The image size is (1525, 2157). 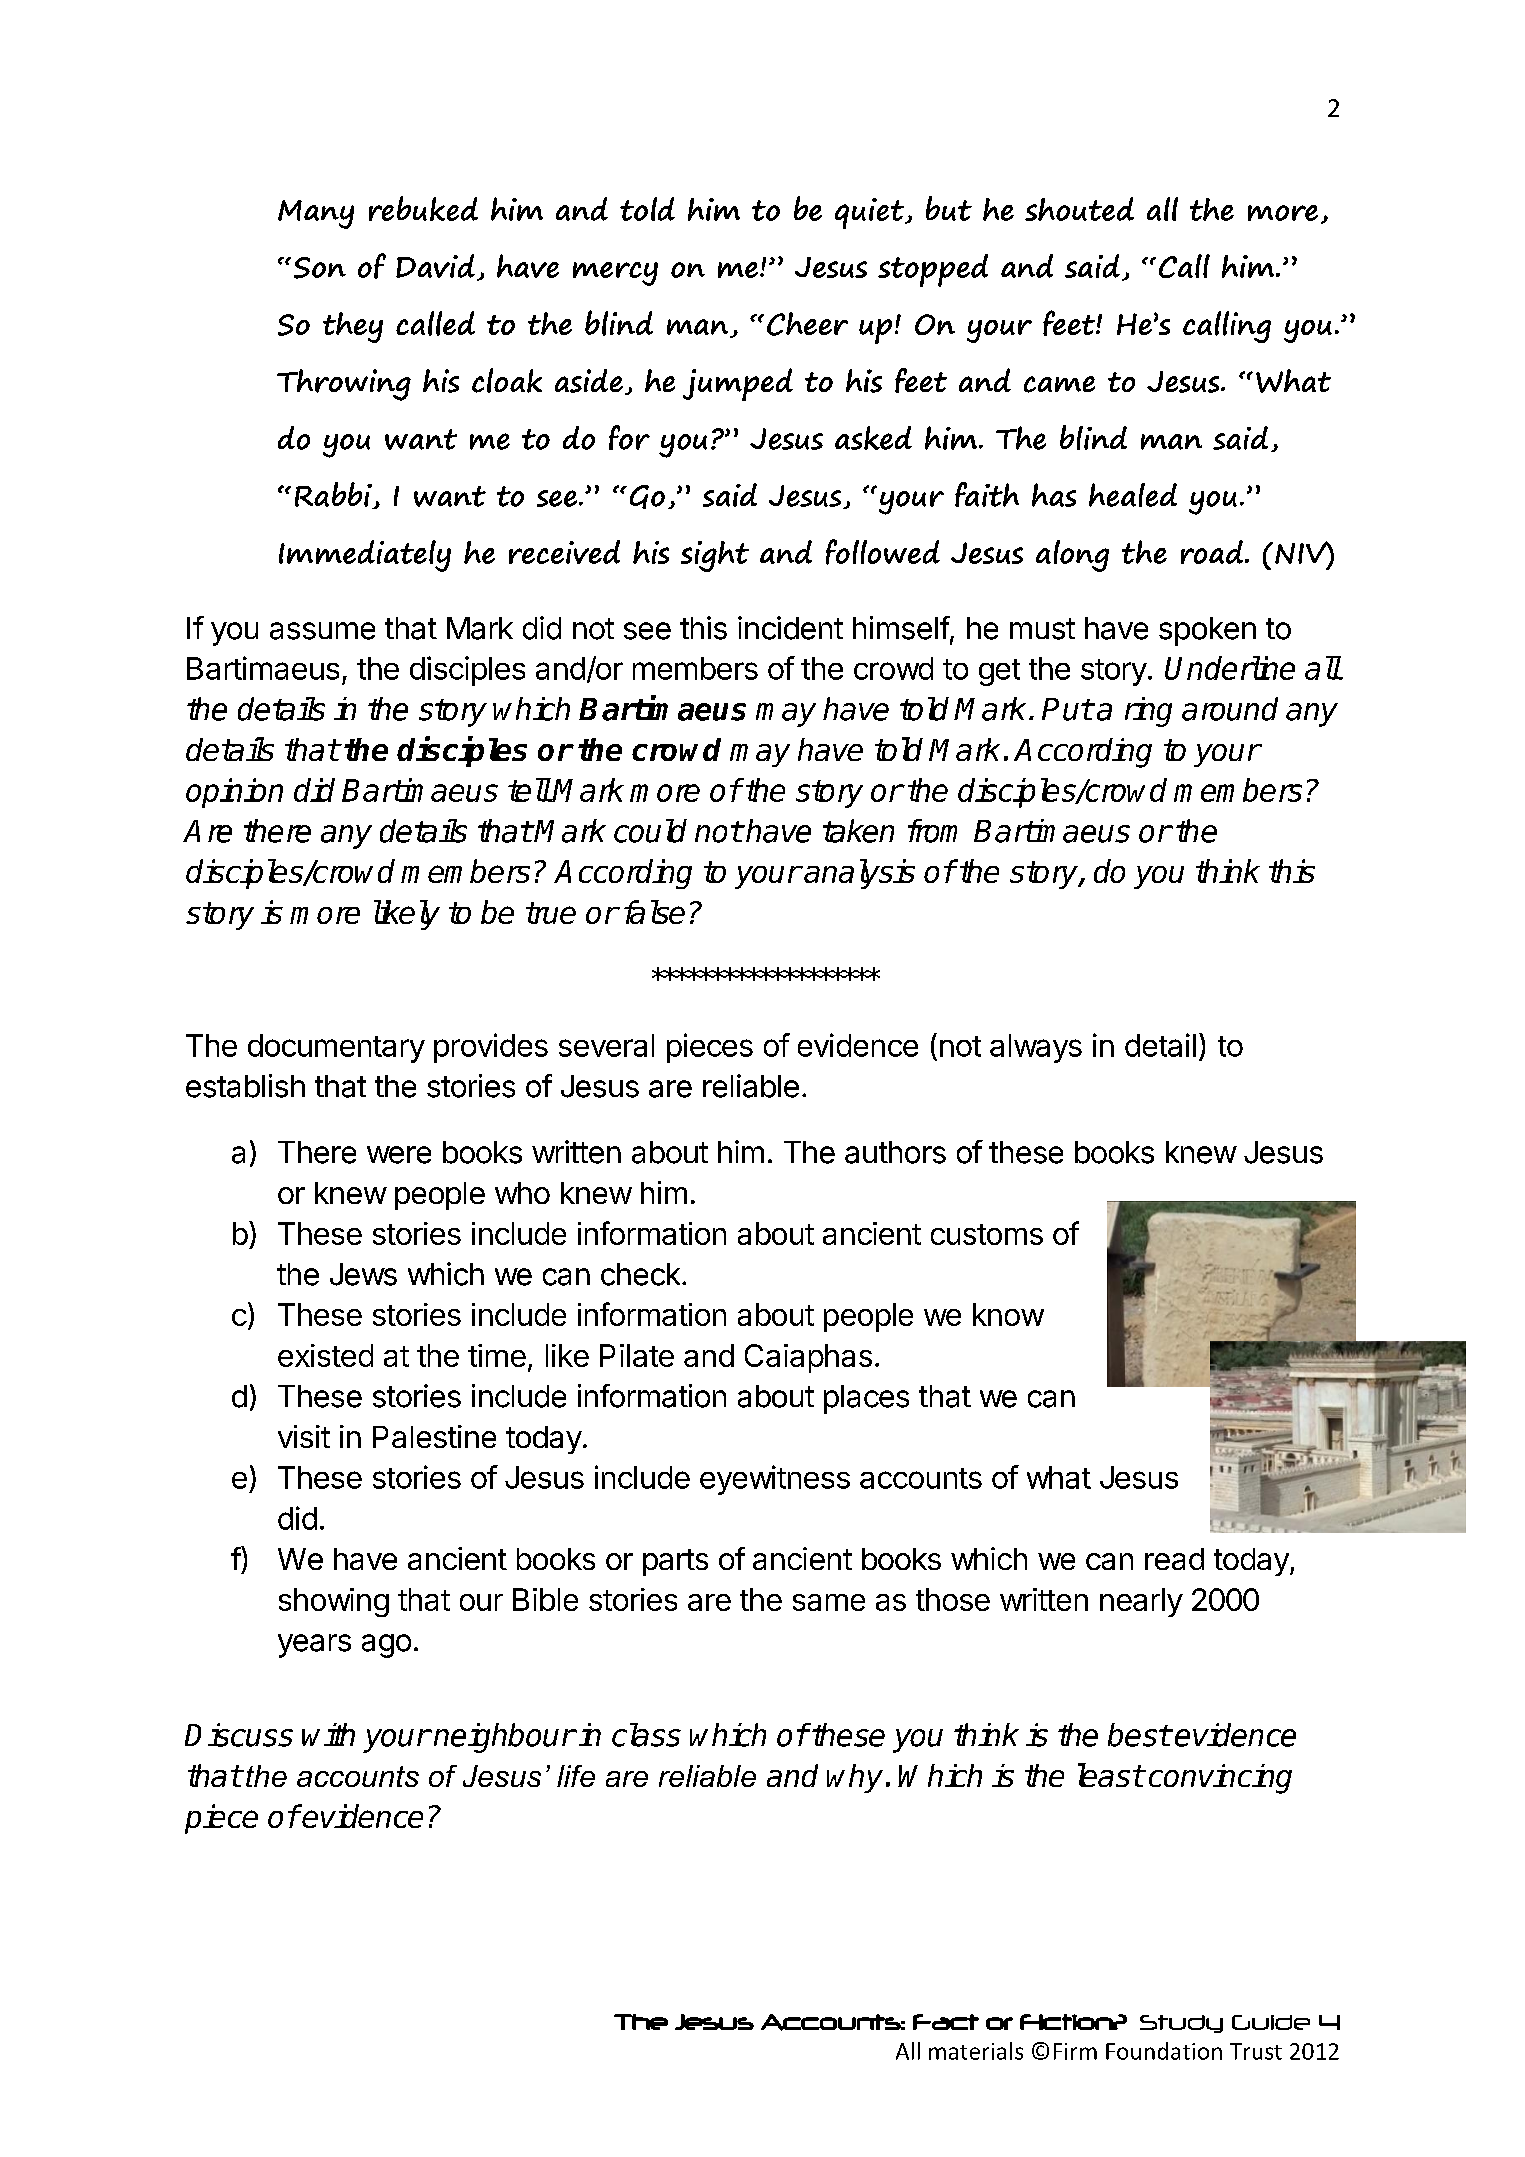 What do you see at coordinates (234, 793) in the screenshot?
I see `opinion` at bounding box center [234, 793].
